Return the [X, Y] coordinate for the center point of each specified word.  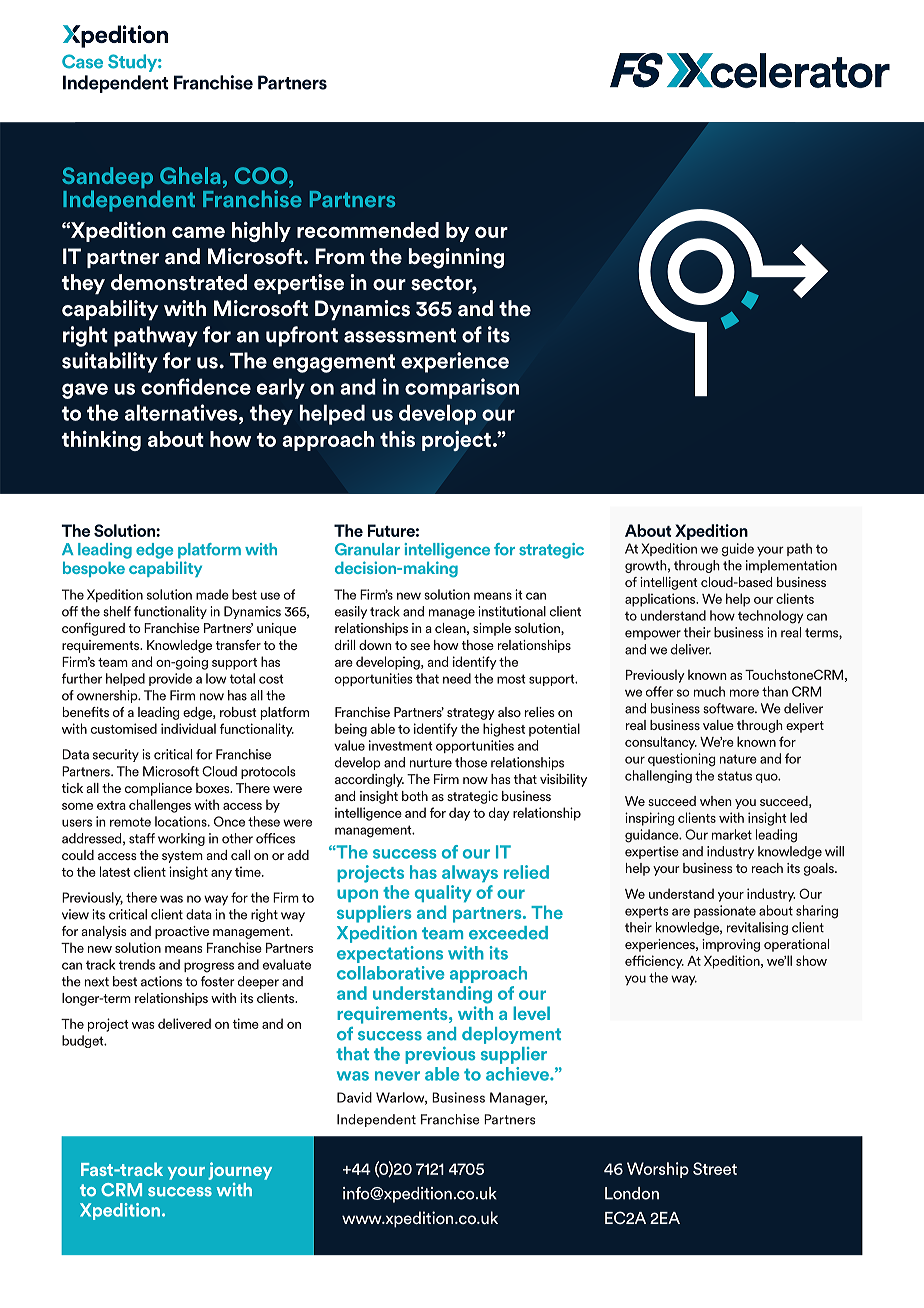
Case [82, 61]
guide [738, 550]
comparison [462, 388]
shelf [117, 611]
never [397, 1076]
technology [770, 617]
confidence [196, 386]
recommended [368, 230]
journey [240, 1171]
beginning [456, 258]
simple [492, 629]
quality [443, 893]
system [182, 857]
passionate [725, 911]
